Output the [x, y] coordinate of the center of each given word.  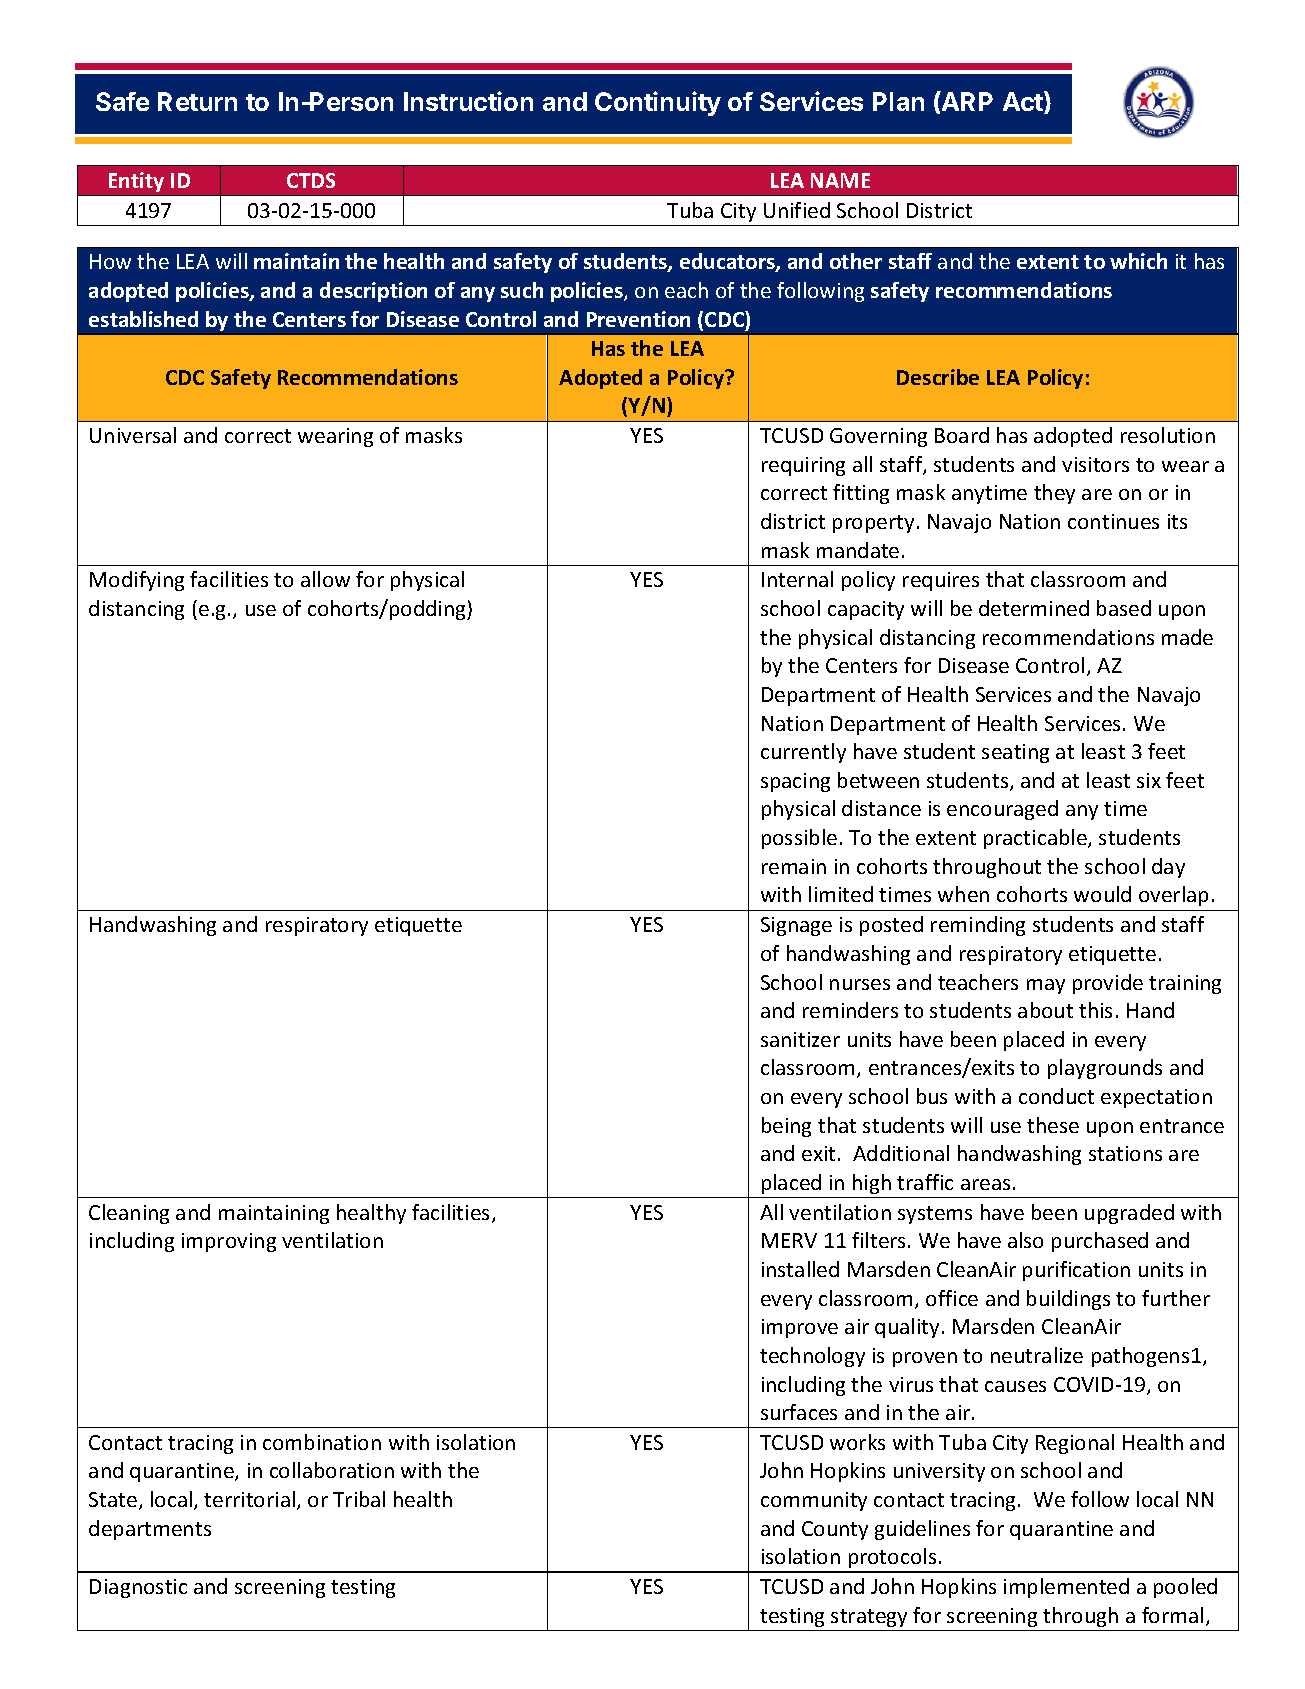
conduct [1056, 1096]
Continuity [658, 103]
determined [1034, 608]
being [786, 1127]
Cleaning [129, 1214]
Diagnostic [138, 1588]
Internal [797, 579]
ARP [966, 101]
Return [197, 101]
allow [325, 579]
